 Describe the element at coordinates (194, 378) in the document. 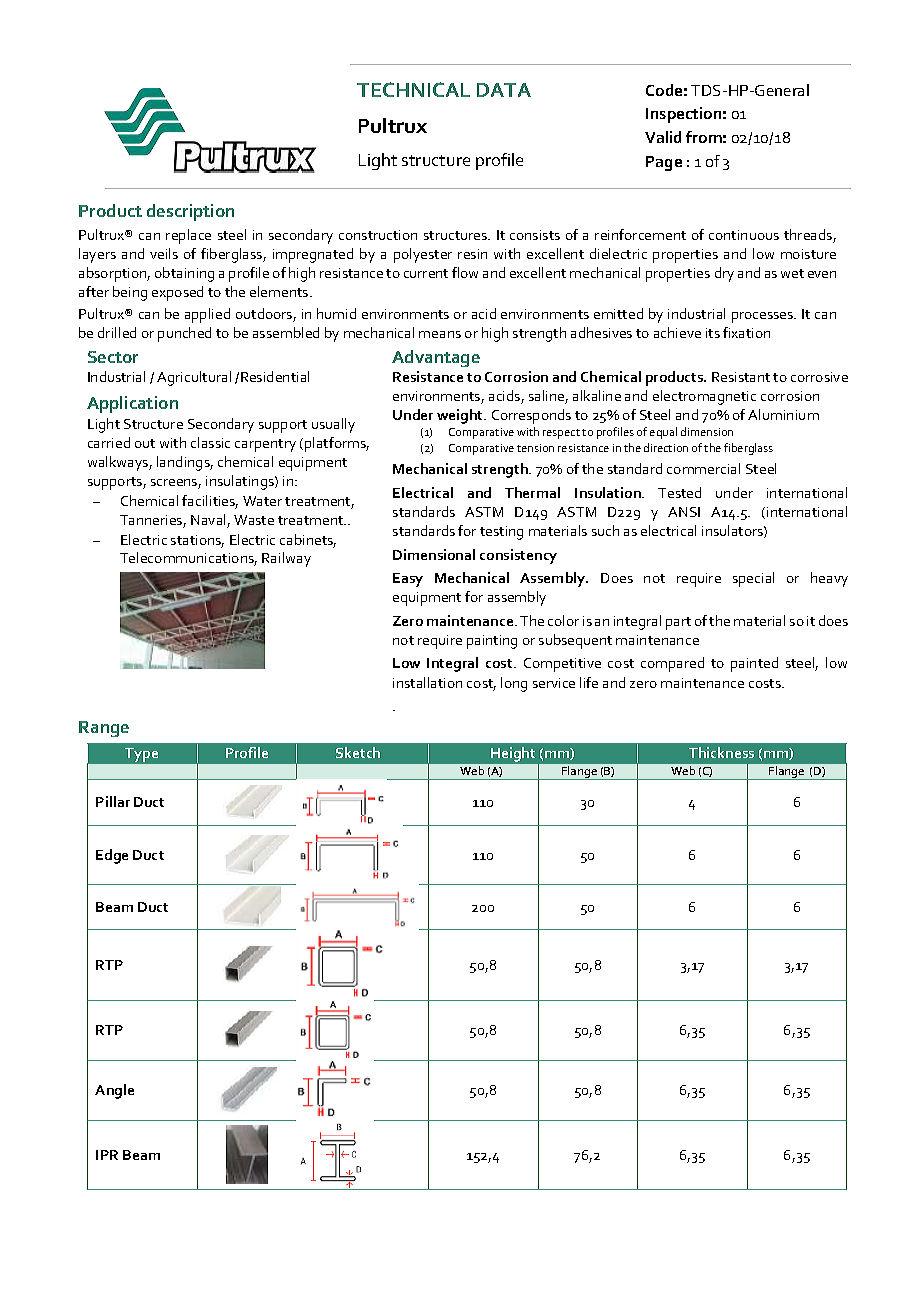

I see `Agricultural` at that location.
